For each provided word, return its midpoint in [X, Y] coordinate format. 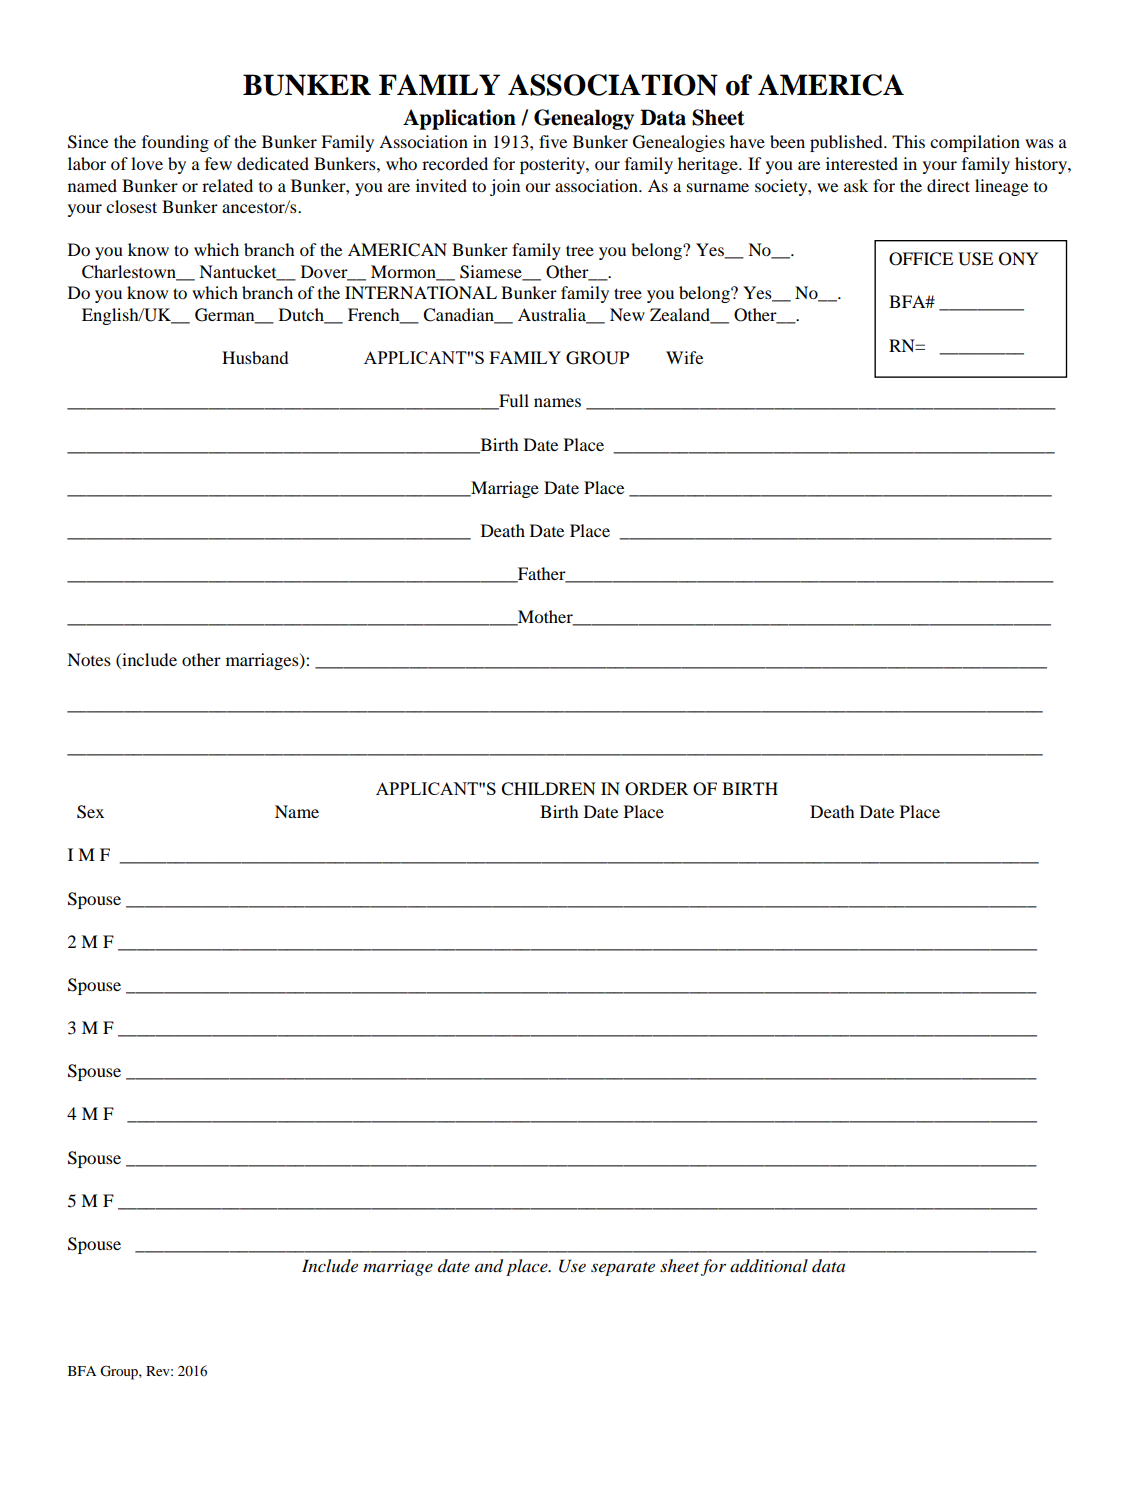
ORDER [656, 789]
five [553, 141]
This [908, 141]
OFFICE [921, 259]
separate [623, 1269]
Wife [684, 357]
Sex [90, 812]
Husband [255, 357]
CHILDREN [548, 789]
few [218, 163]
